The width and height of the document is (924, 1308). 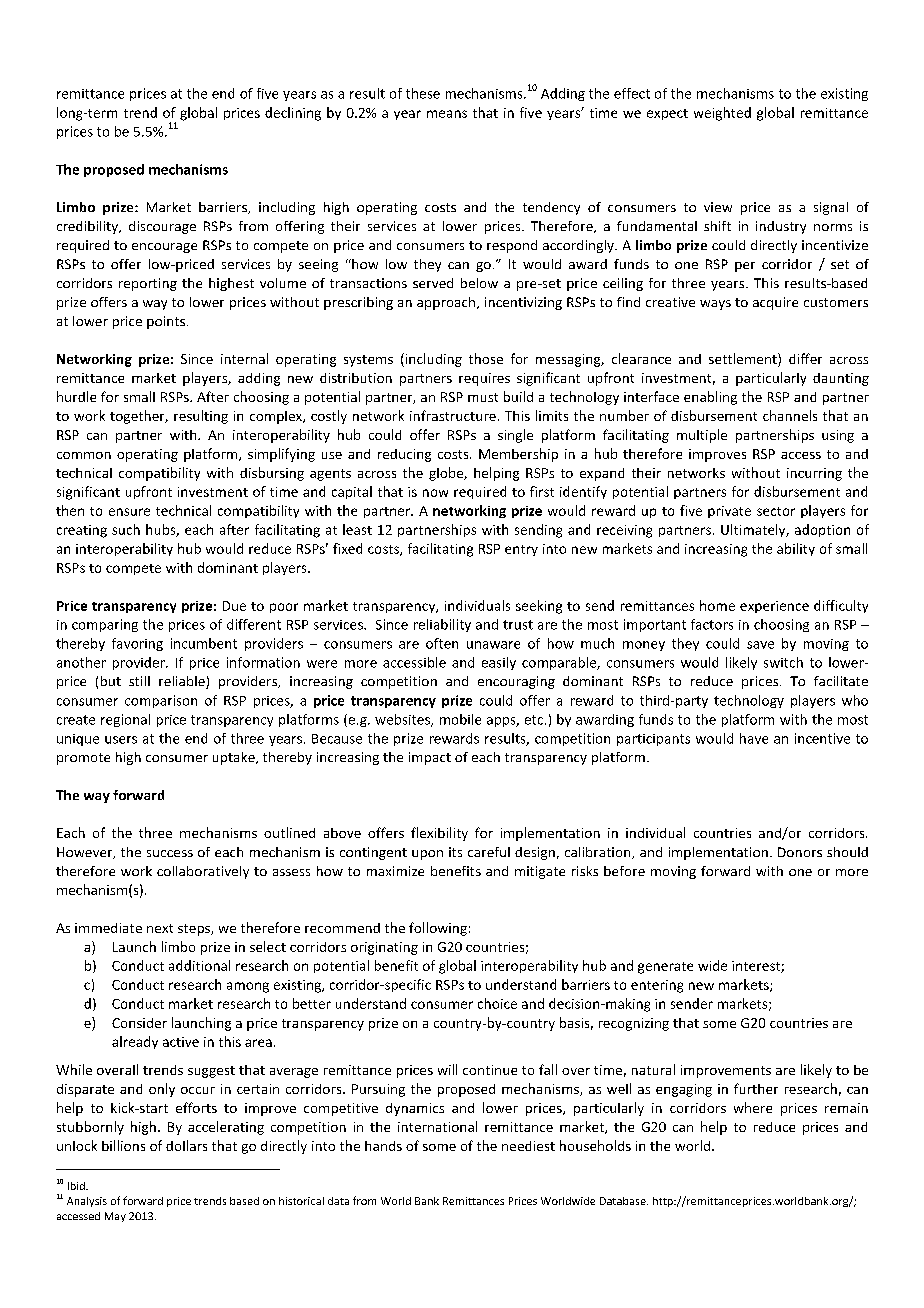 What do you see at coordinates (497, 1003) in the document?
I see `choice` at bounding box center [497, 1003].
